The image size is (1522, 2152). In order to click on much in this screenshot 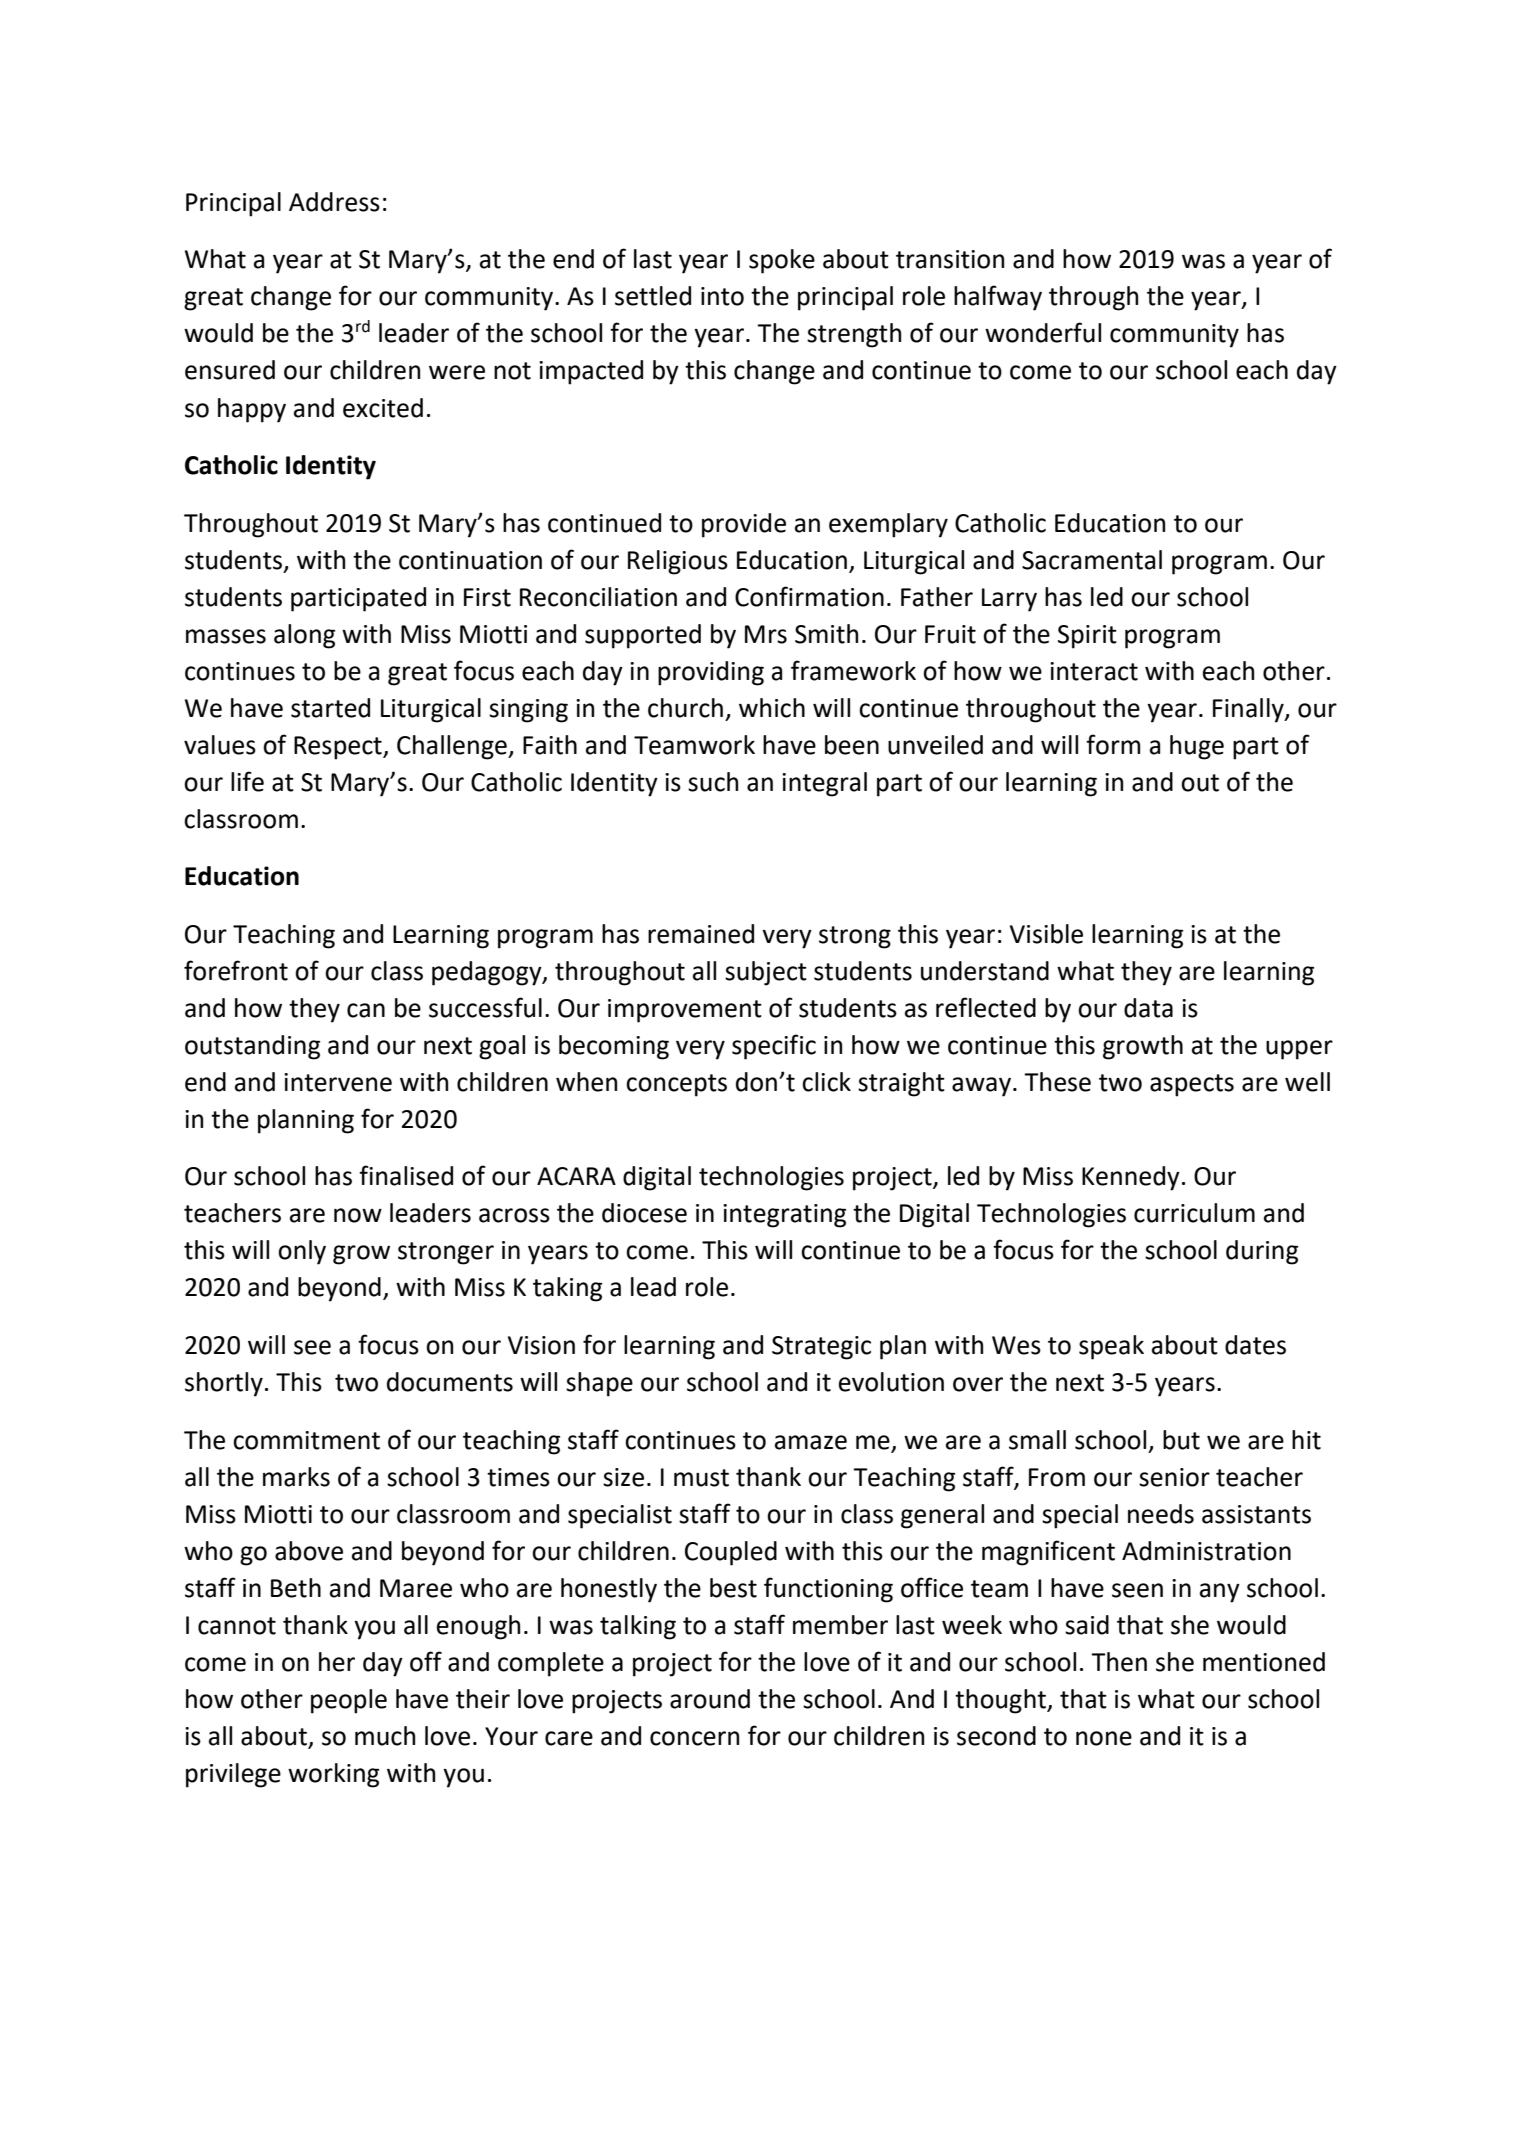, I will do `click(385, 1736)`.
